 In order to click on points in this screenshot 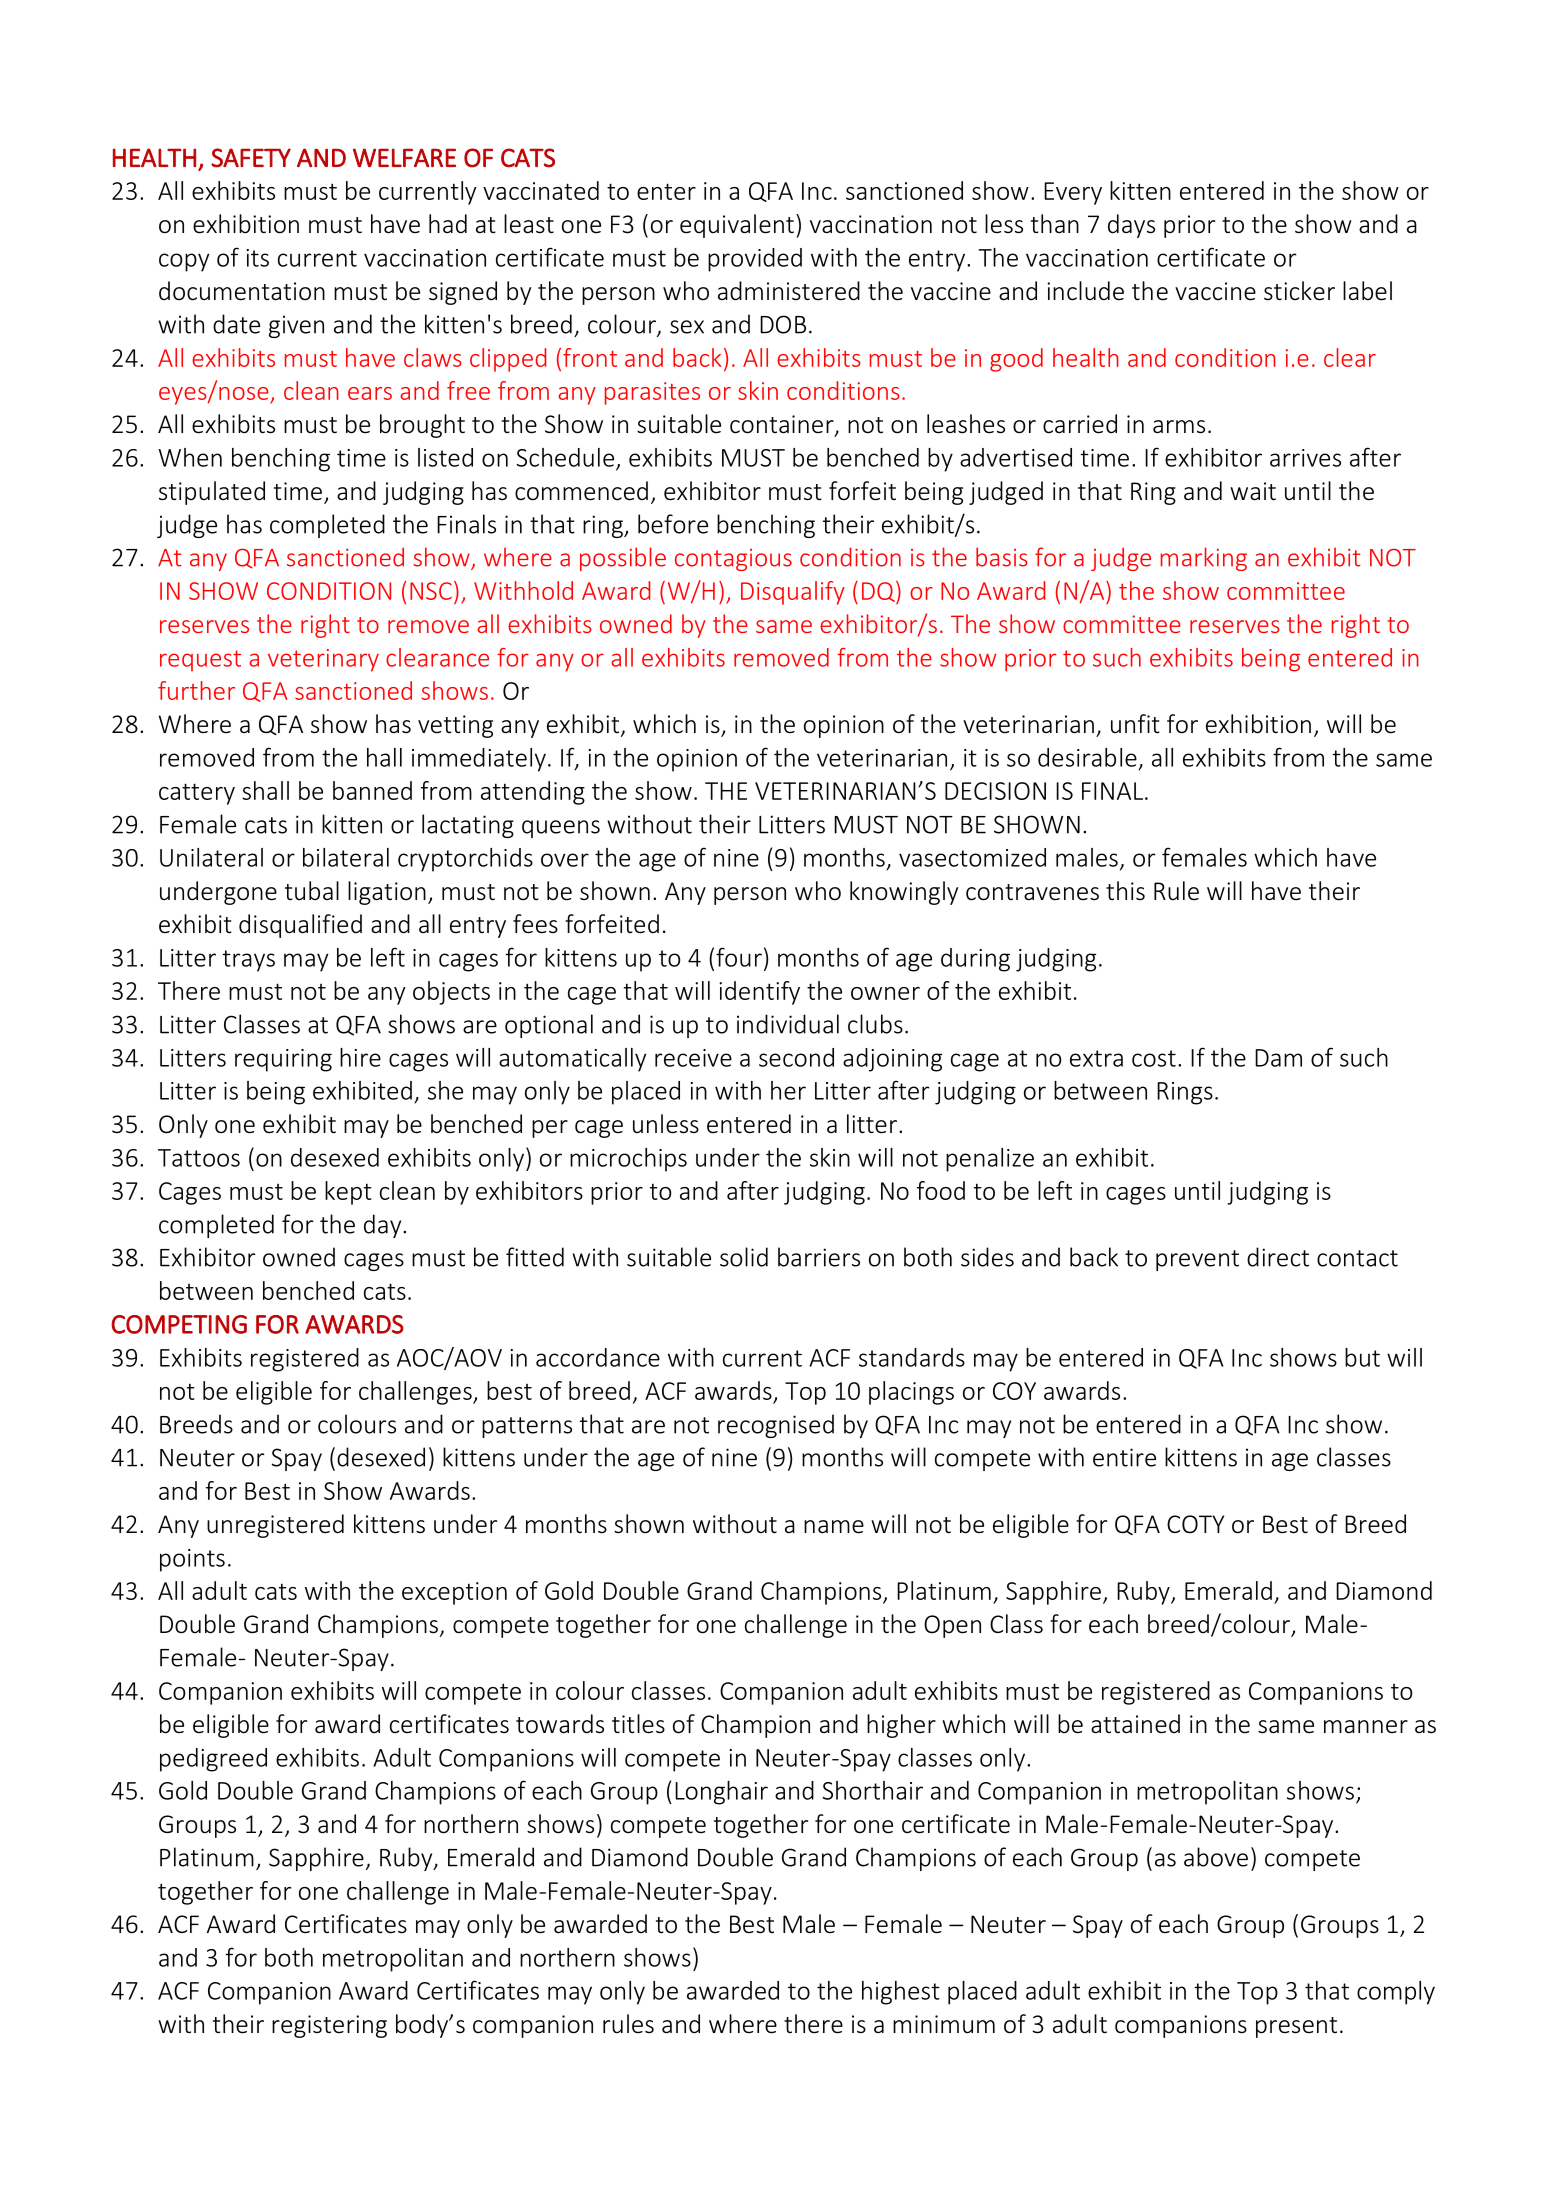, I will do `click(192, 1560)`.
